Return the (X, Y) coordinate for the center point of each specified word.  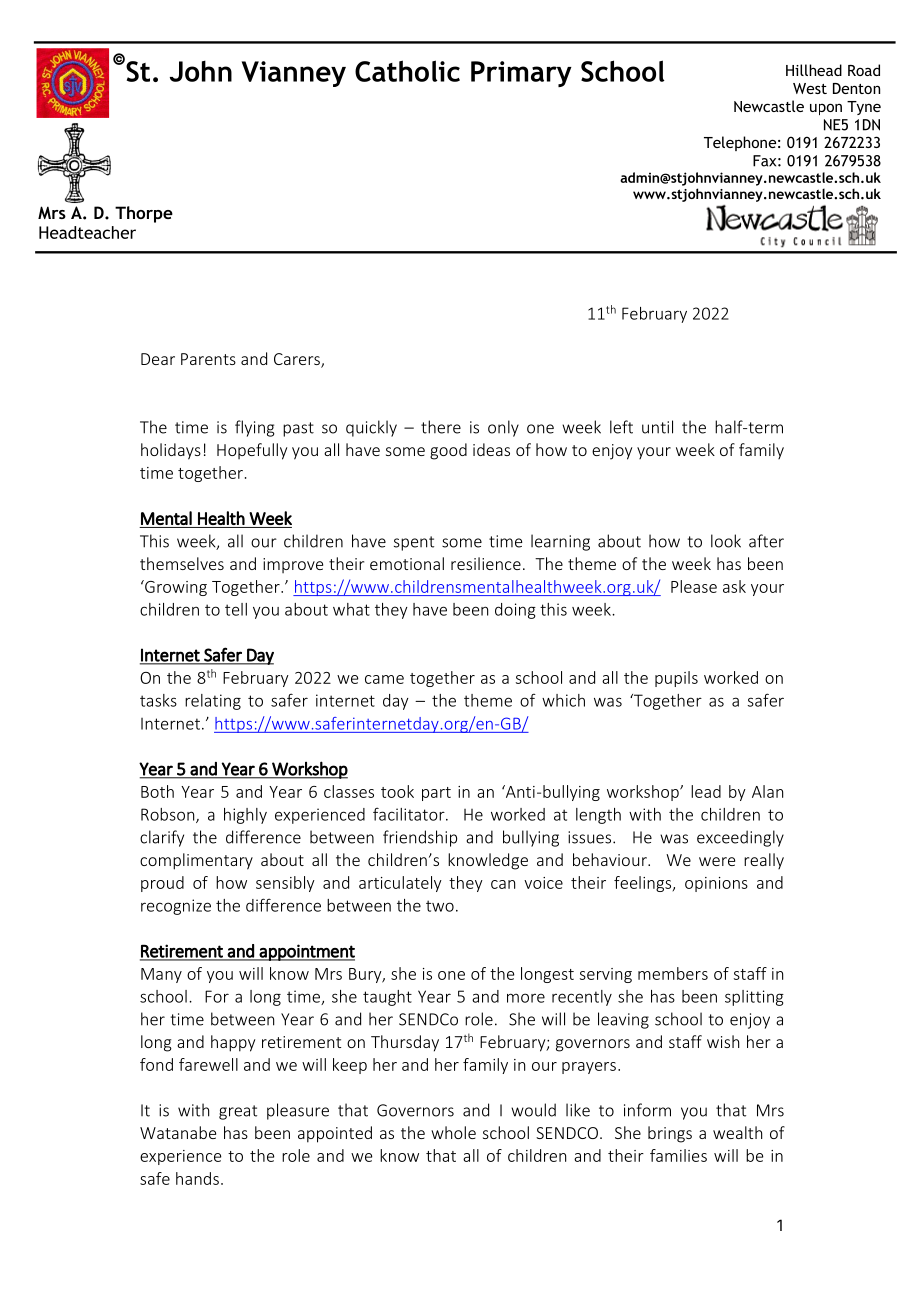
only (503, 428)
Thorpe (144, 214)
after (766, 541)
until (657, 427)
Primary (521, 74)
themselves (182, 563)
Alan (767, 791)
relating (213, 702)
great (238, 1112)
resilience (486, 563)
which (563, 700)
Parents (208, 359)
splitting (754, 998)
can (503, 884)
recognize (176, 907)
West (810, 88)
